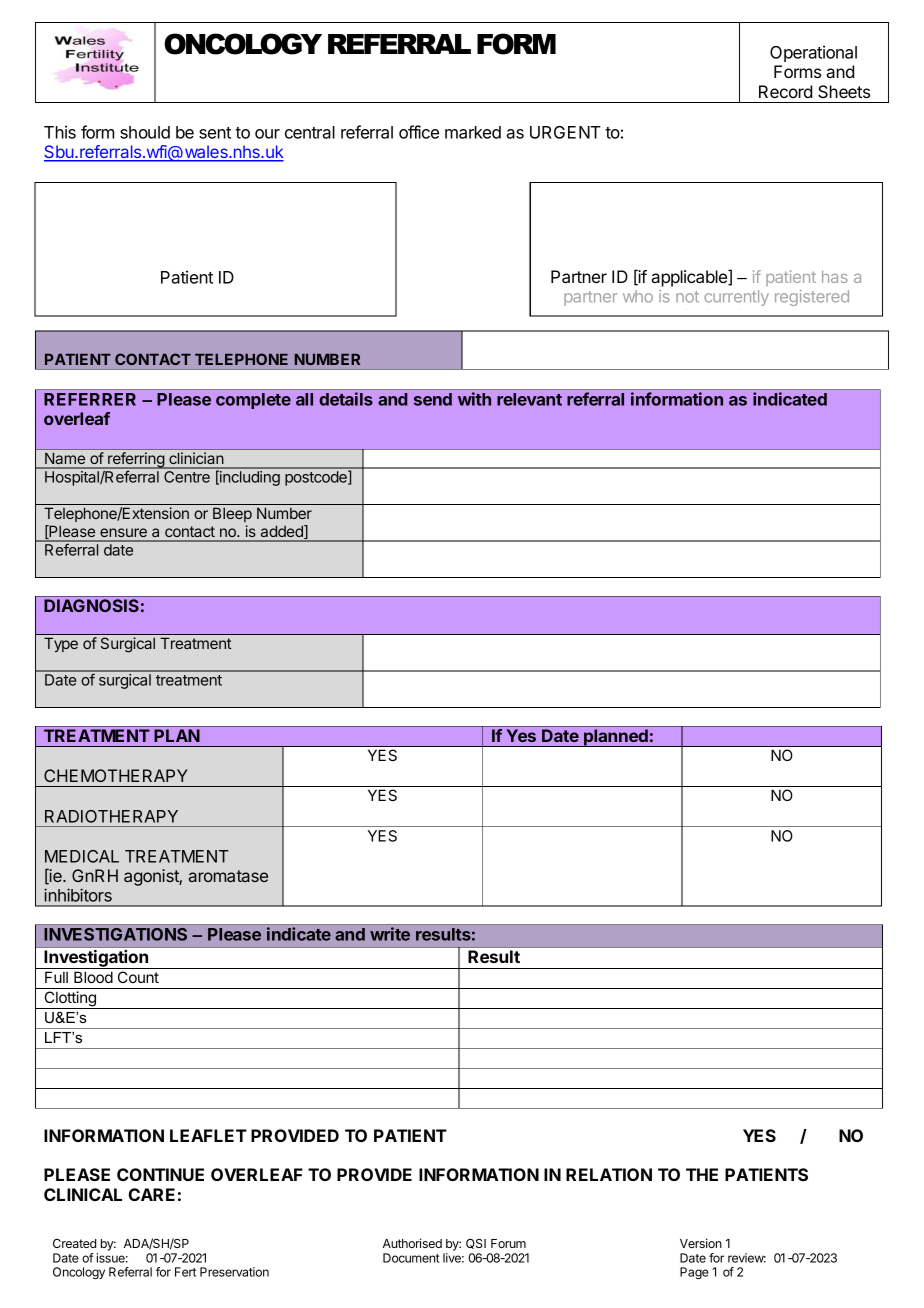 The image size is (924, 1308). I want to click on Record, so click(785, 91).
